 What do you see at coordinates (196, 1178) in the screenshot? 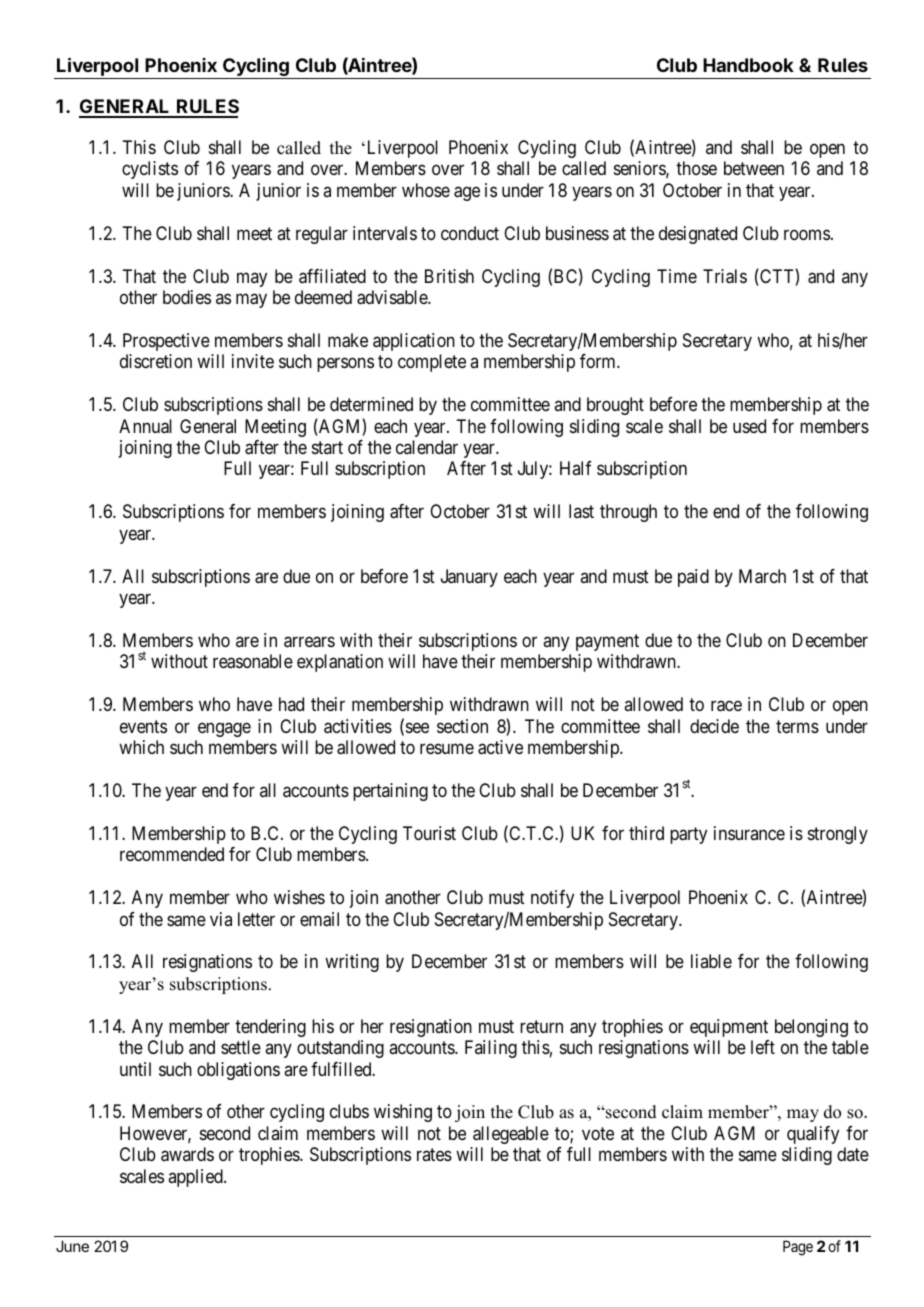
I see `applied` at bounding box center [196, 1178].
